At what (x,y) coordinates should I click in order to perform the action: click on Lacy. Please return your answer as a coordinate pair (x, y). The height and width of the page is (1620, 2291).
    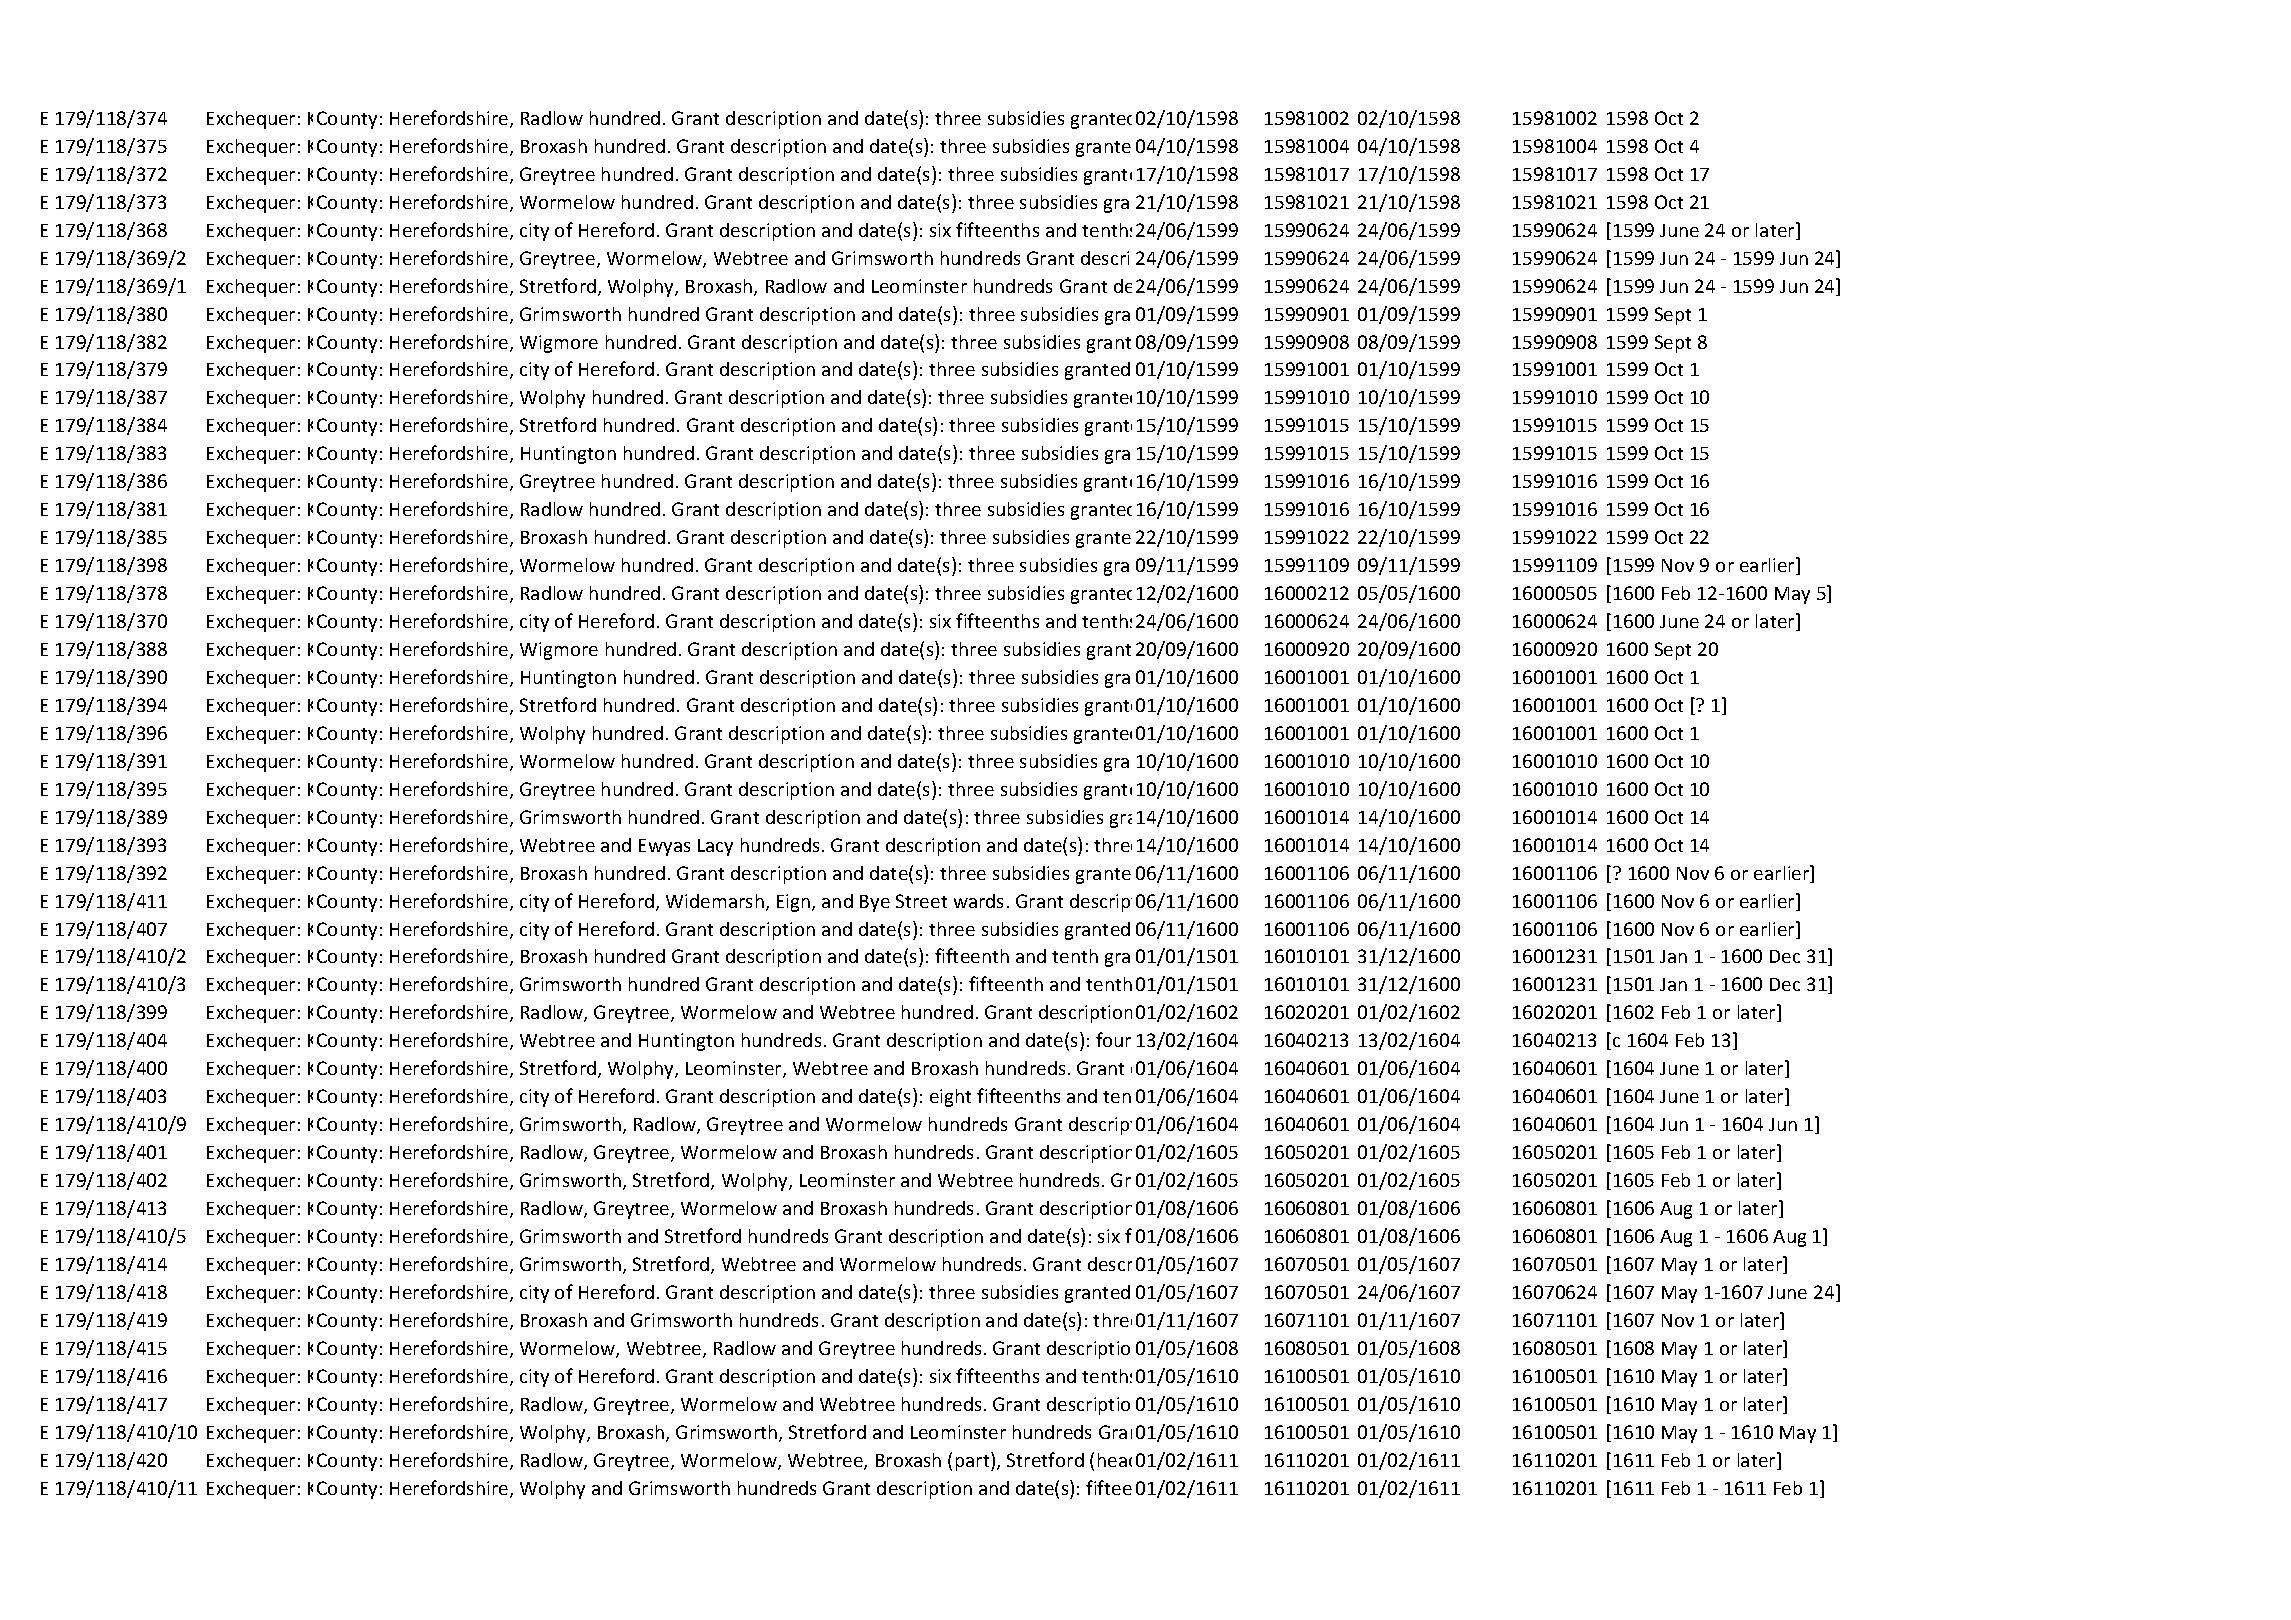
    Looking at the image, I should click on (715, 847).
